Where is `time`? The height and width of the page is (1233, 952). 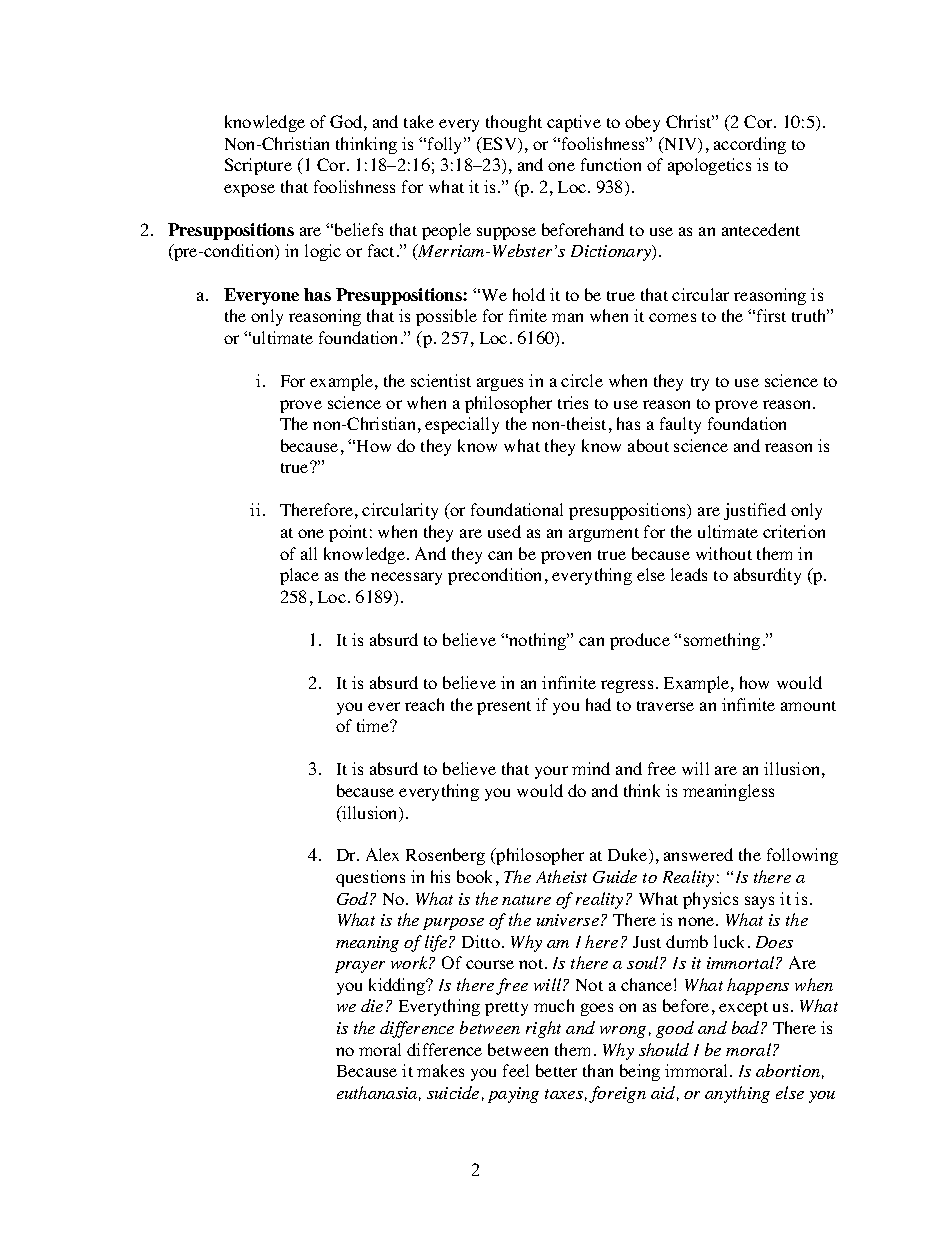
time is located at coordinates (374, 725).
